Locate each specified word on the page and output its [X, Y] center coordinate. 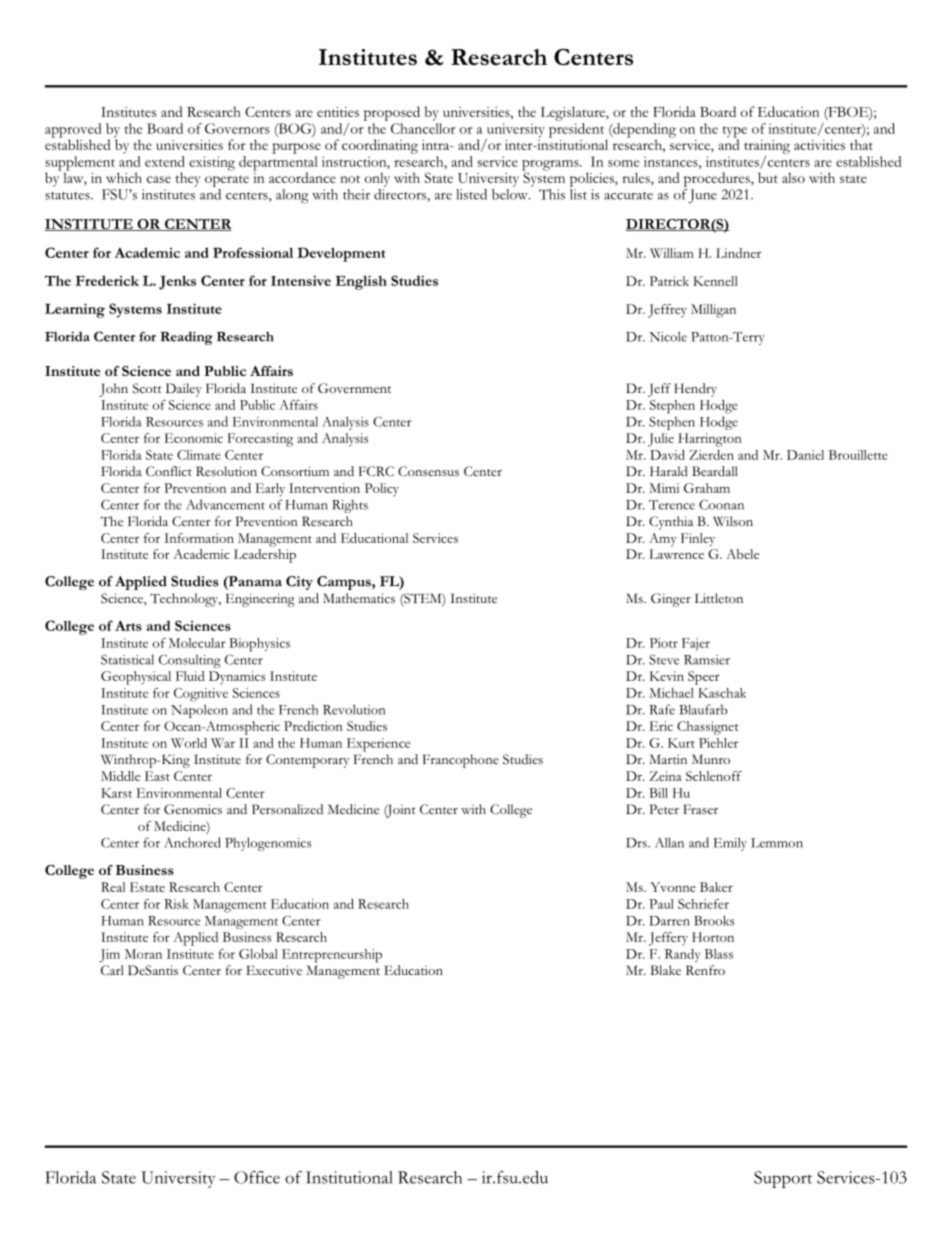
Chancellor [423, 128]
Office [257, 1177]
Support [783, 1179]
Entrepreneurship [332, 956]
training [767, 147]
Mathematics [359, 598]
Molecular [197, 643]
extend [165, 161]
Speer [704, 678]
